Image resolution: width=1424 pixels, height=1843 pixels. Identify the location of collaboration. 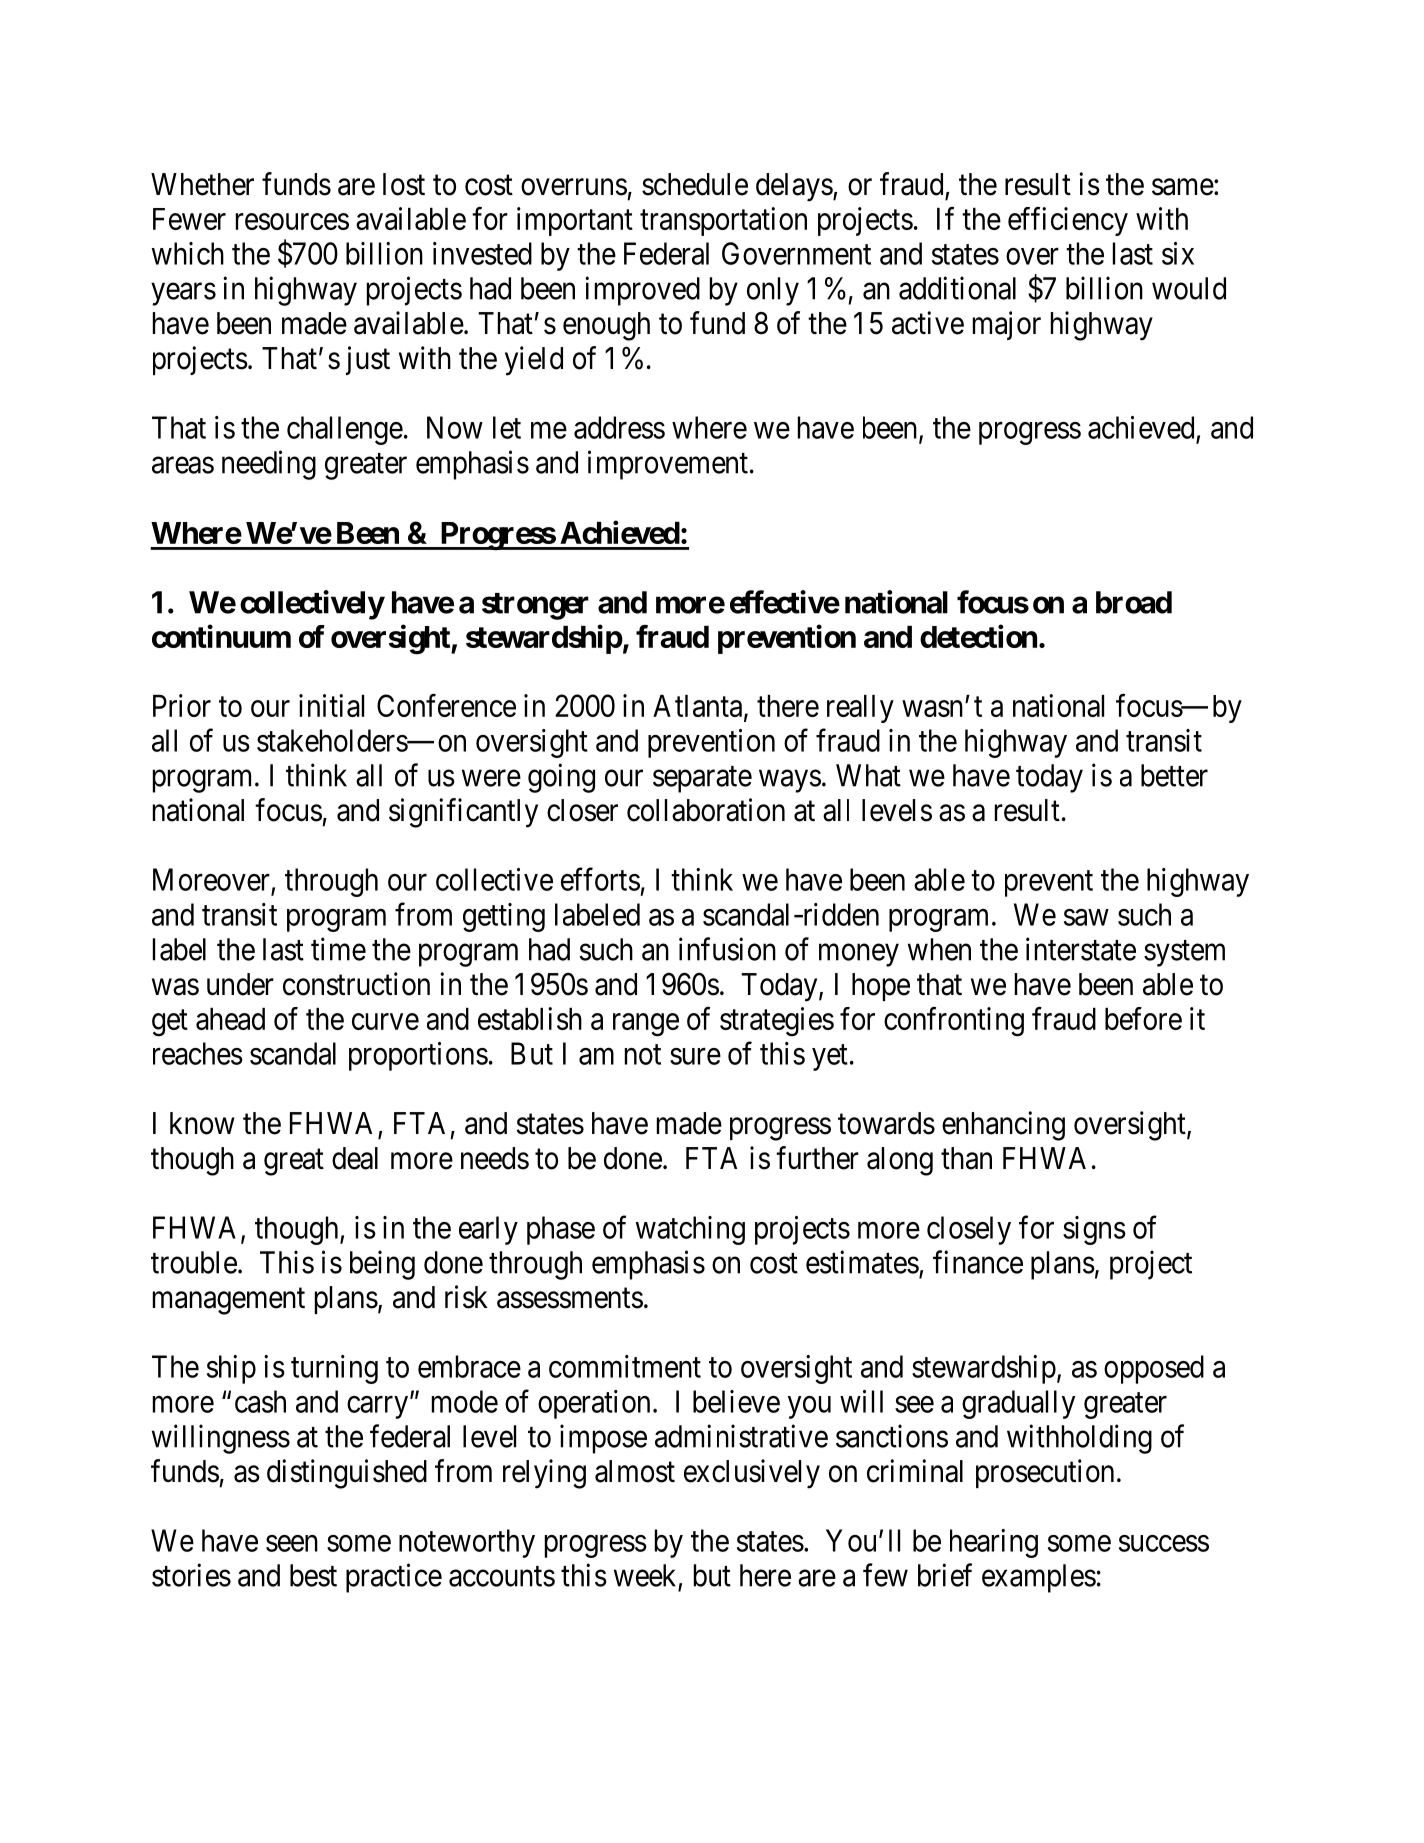
(706, 810).
